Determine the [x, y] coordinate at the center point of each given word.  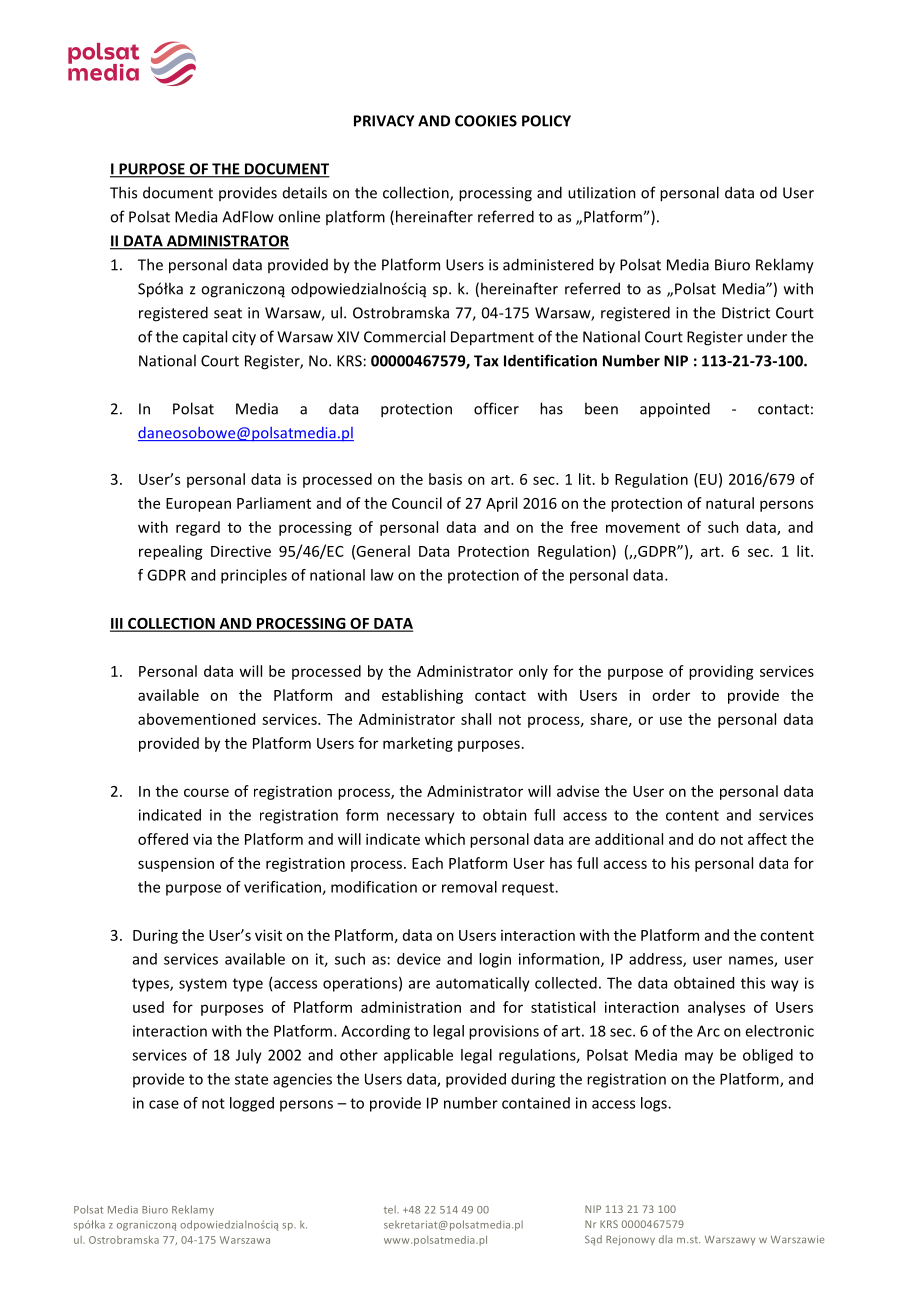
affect [767, 839]
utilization [602, 192]
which [445, 839]
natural [730, 503]
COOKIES [486, 121]
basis [445, 479]
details [305, 192]
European [198, 505]
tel [391, 1209]
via [202, 839]
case [164, 1104]
